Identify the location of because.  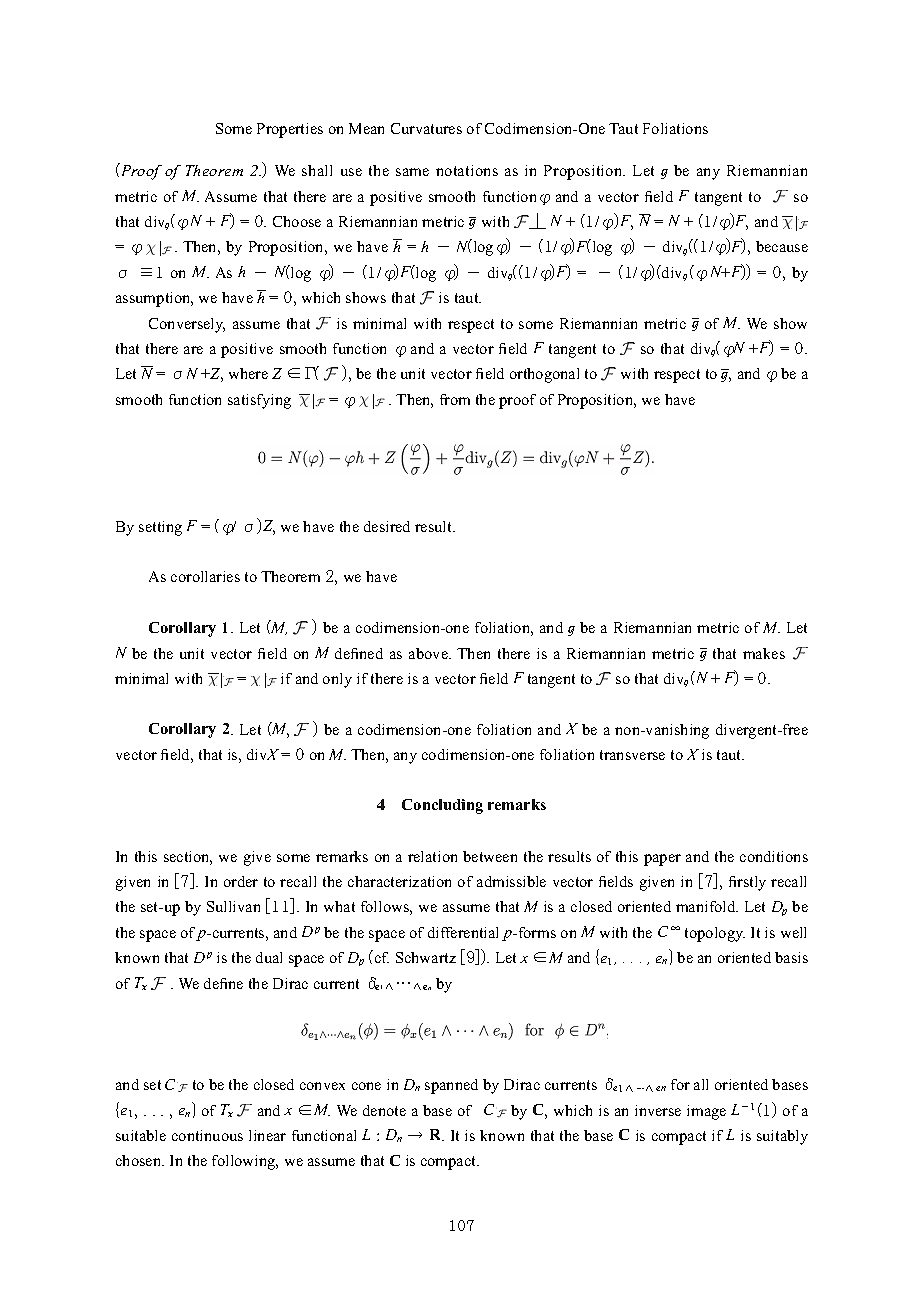
(782, 246).
